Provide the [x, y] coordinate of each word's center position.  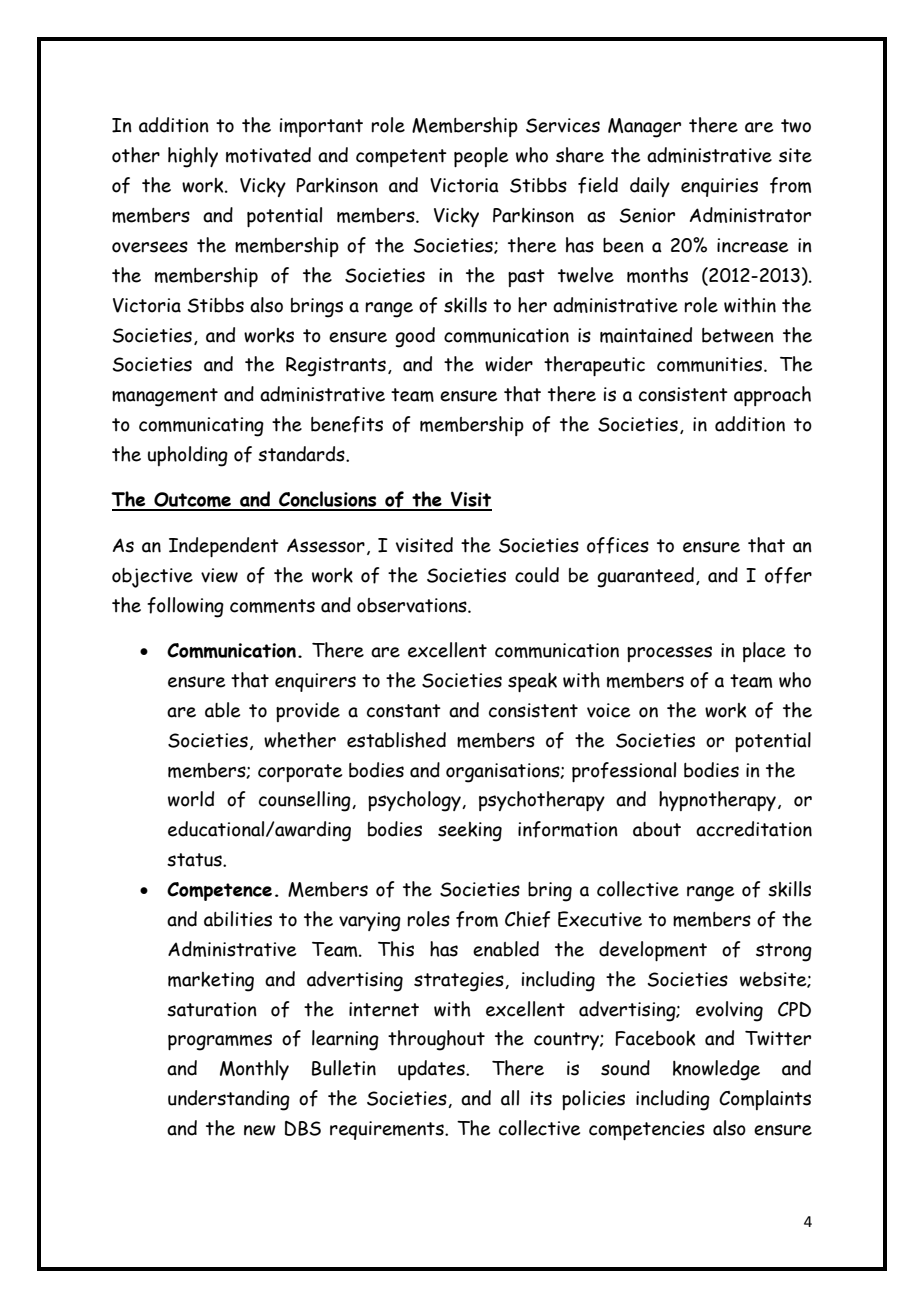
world [191, 799]
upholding [188, 456]
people [481, 157]
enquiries [719, 187]
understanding [229, 1100]
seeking [470, 832]
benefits [347, 424]
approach [772, 396]
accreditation [754, 829]
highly [193, 157]
